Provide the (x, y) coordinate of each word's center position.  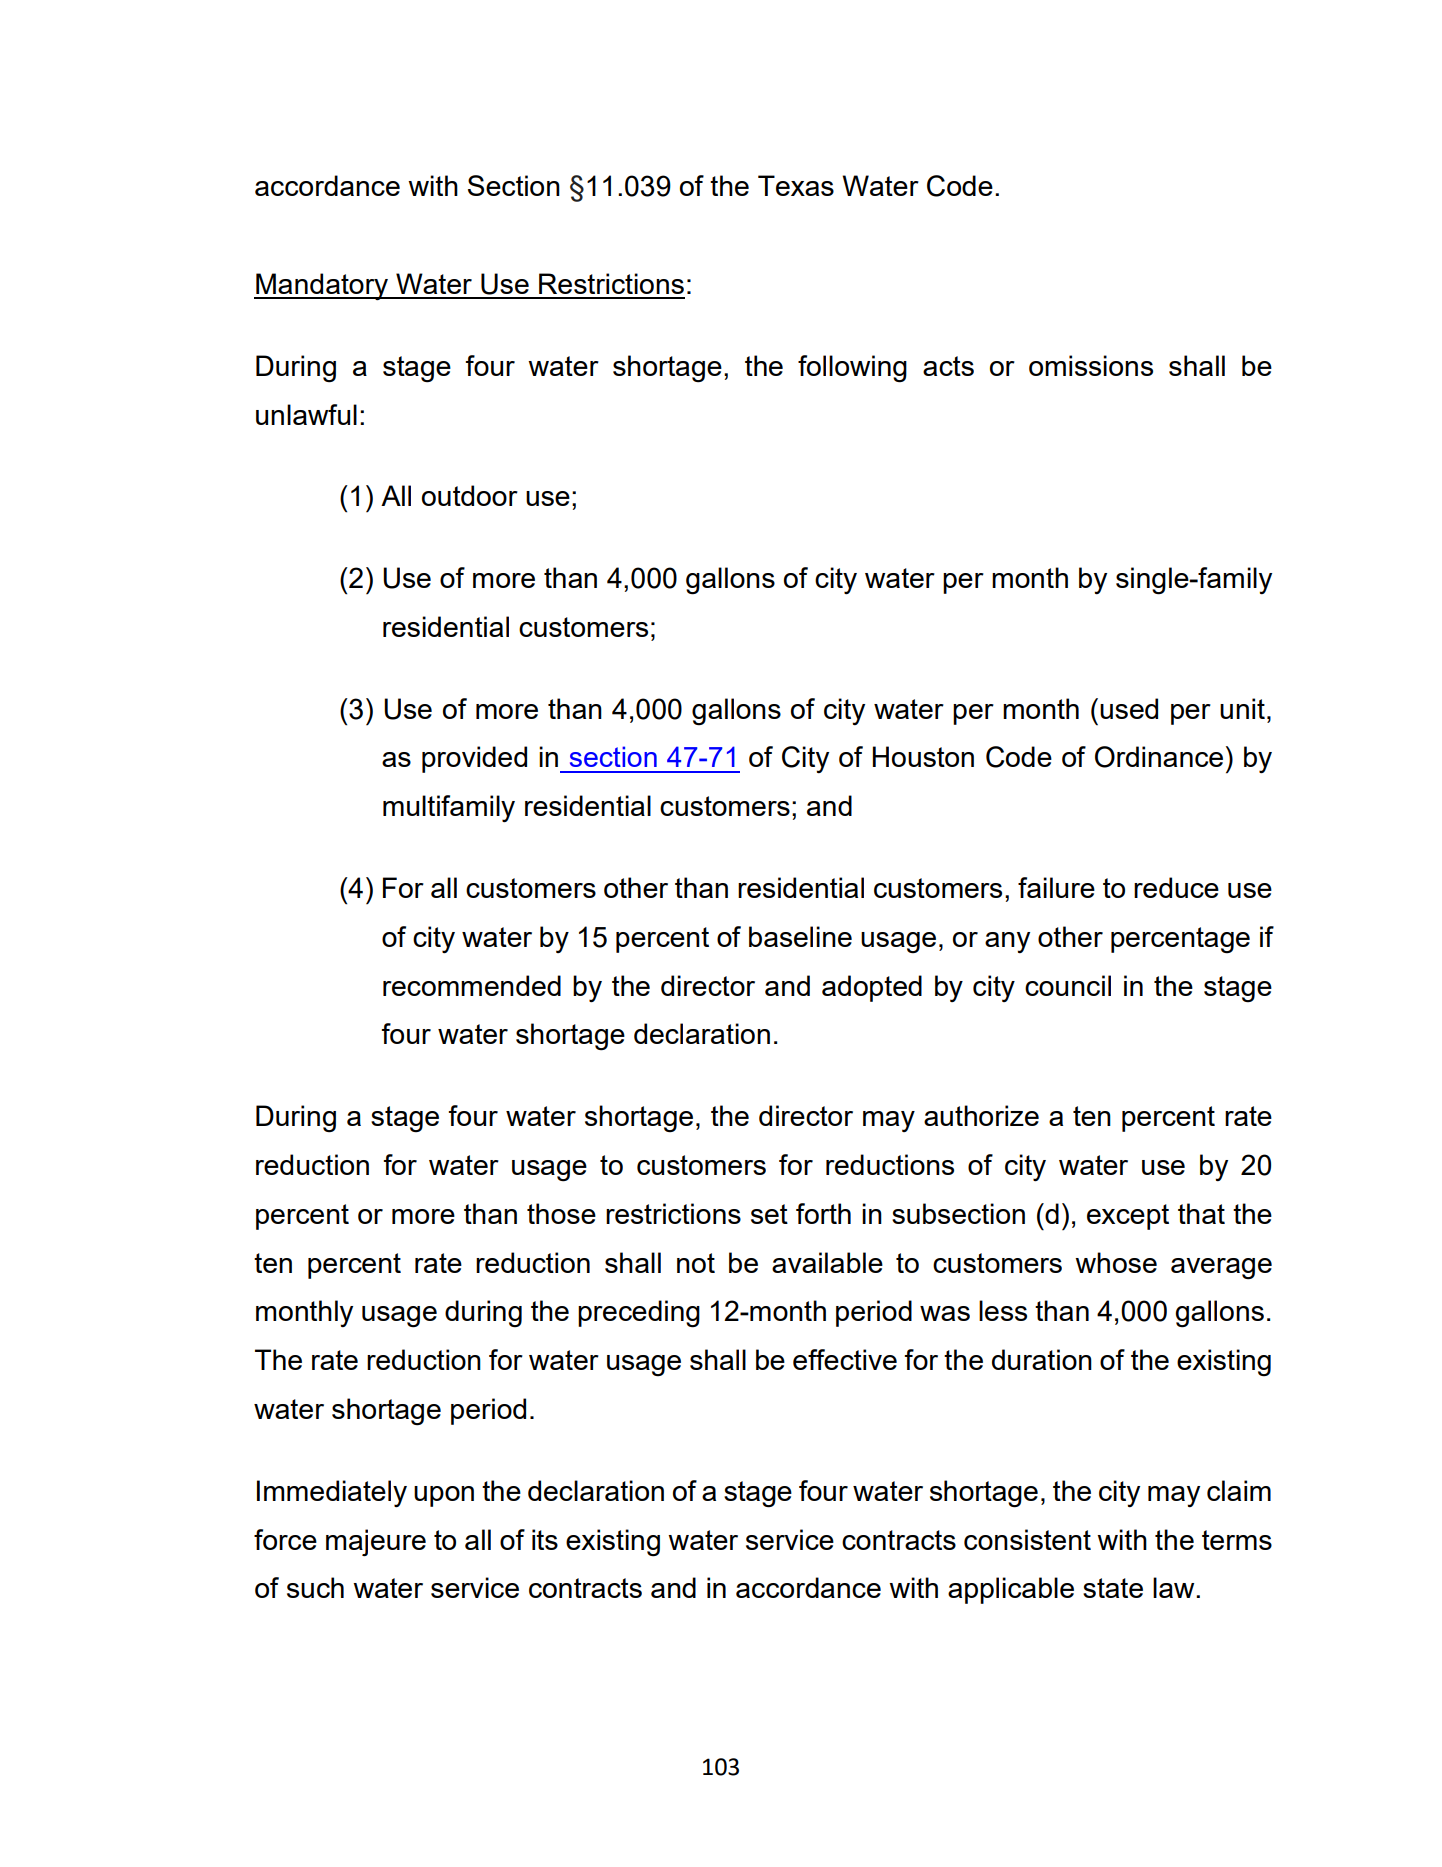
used (1129, 708)
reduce (1176, 887)
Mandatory (322, 286)
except (1128, 1217)
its (545, 1539)
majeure (376, 1542)
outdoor (470, 495)
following (852, 369)
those (561, 1213)
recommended (472, 985)
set (769, 1214)
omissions (1091, 365)
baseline (800, 936)
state (1113, 1588)
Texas (796, 185)
